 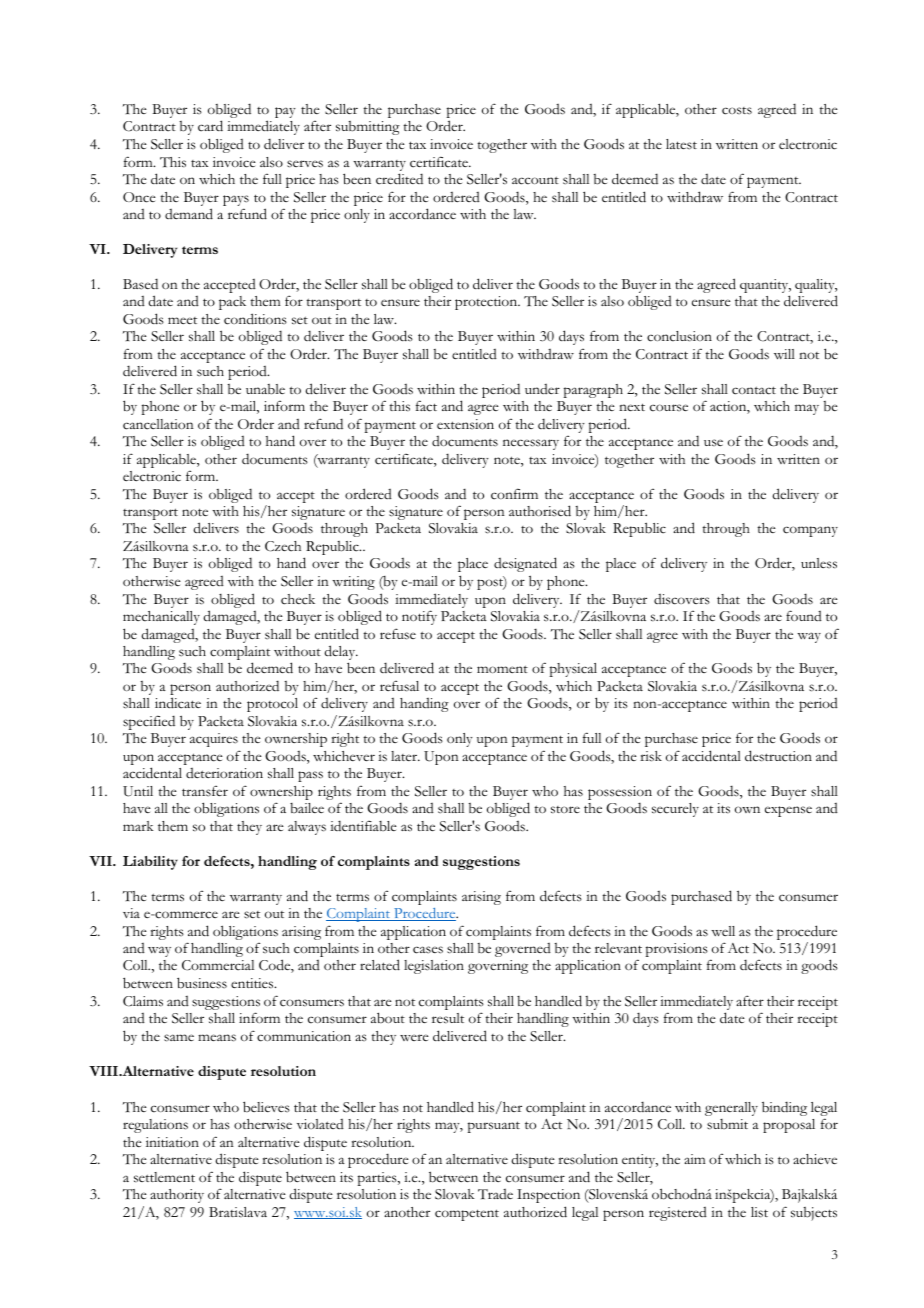 I want to click on moment, so click(x=502, y=669).
